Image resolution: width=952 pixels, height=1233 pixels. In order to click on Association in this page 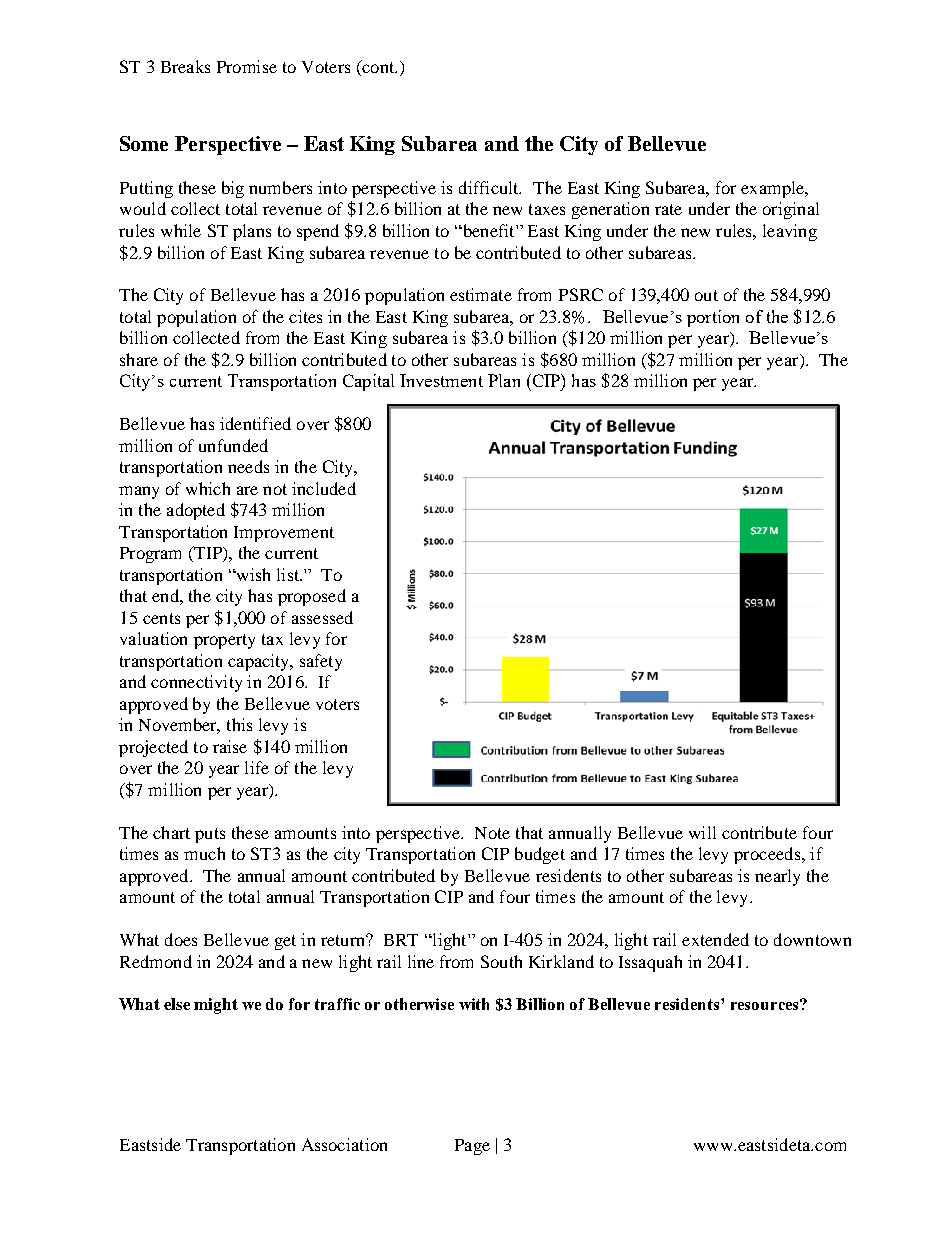, I will do `click(344, 1144)`.
